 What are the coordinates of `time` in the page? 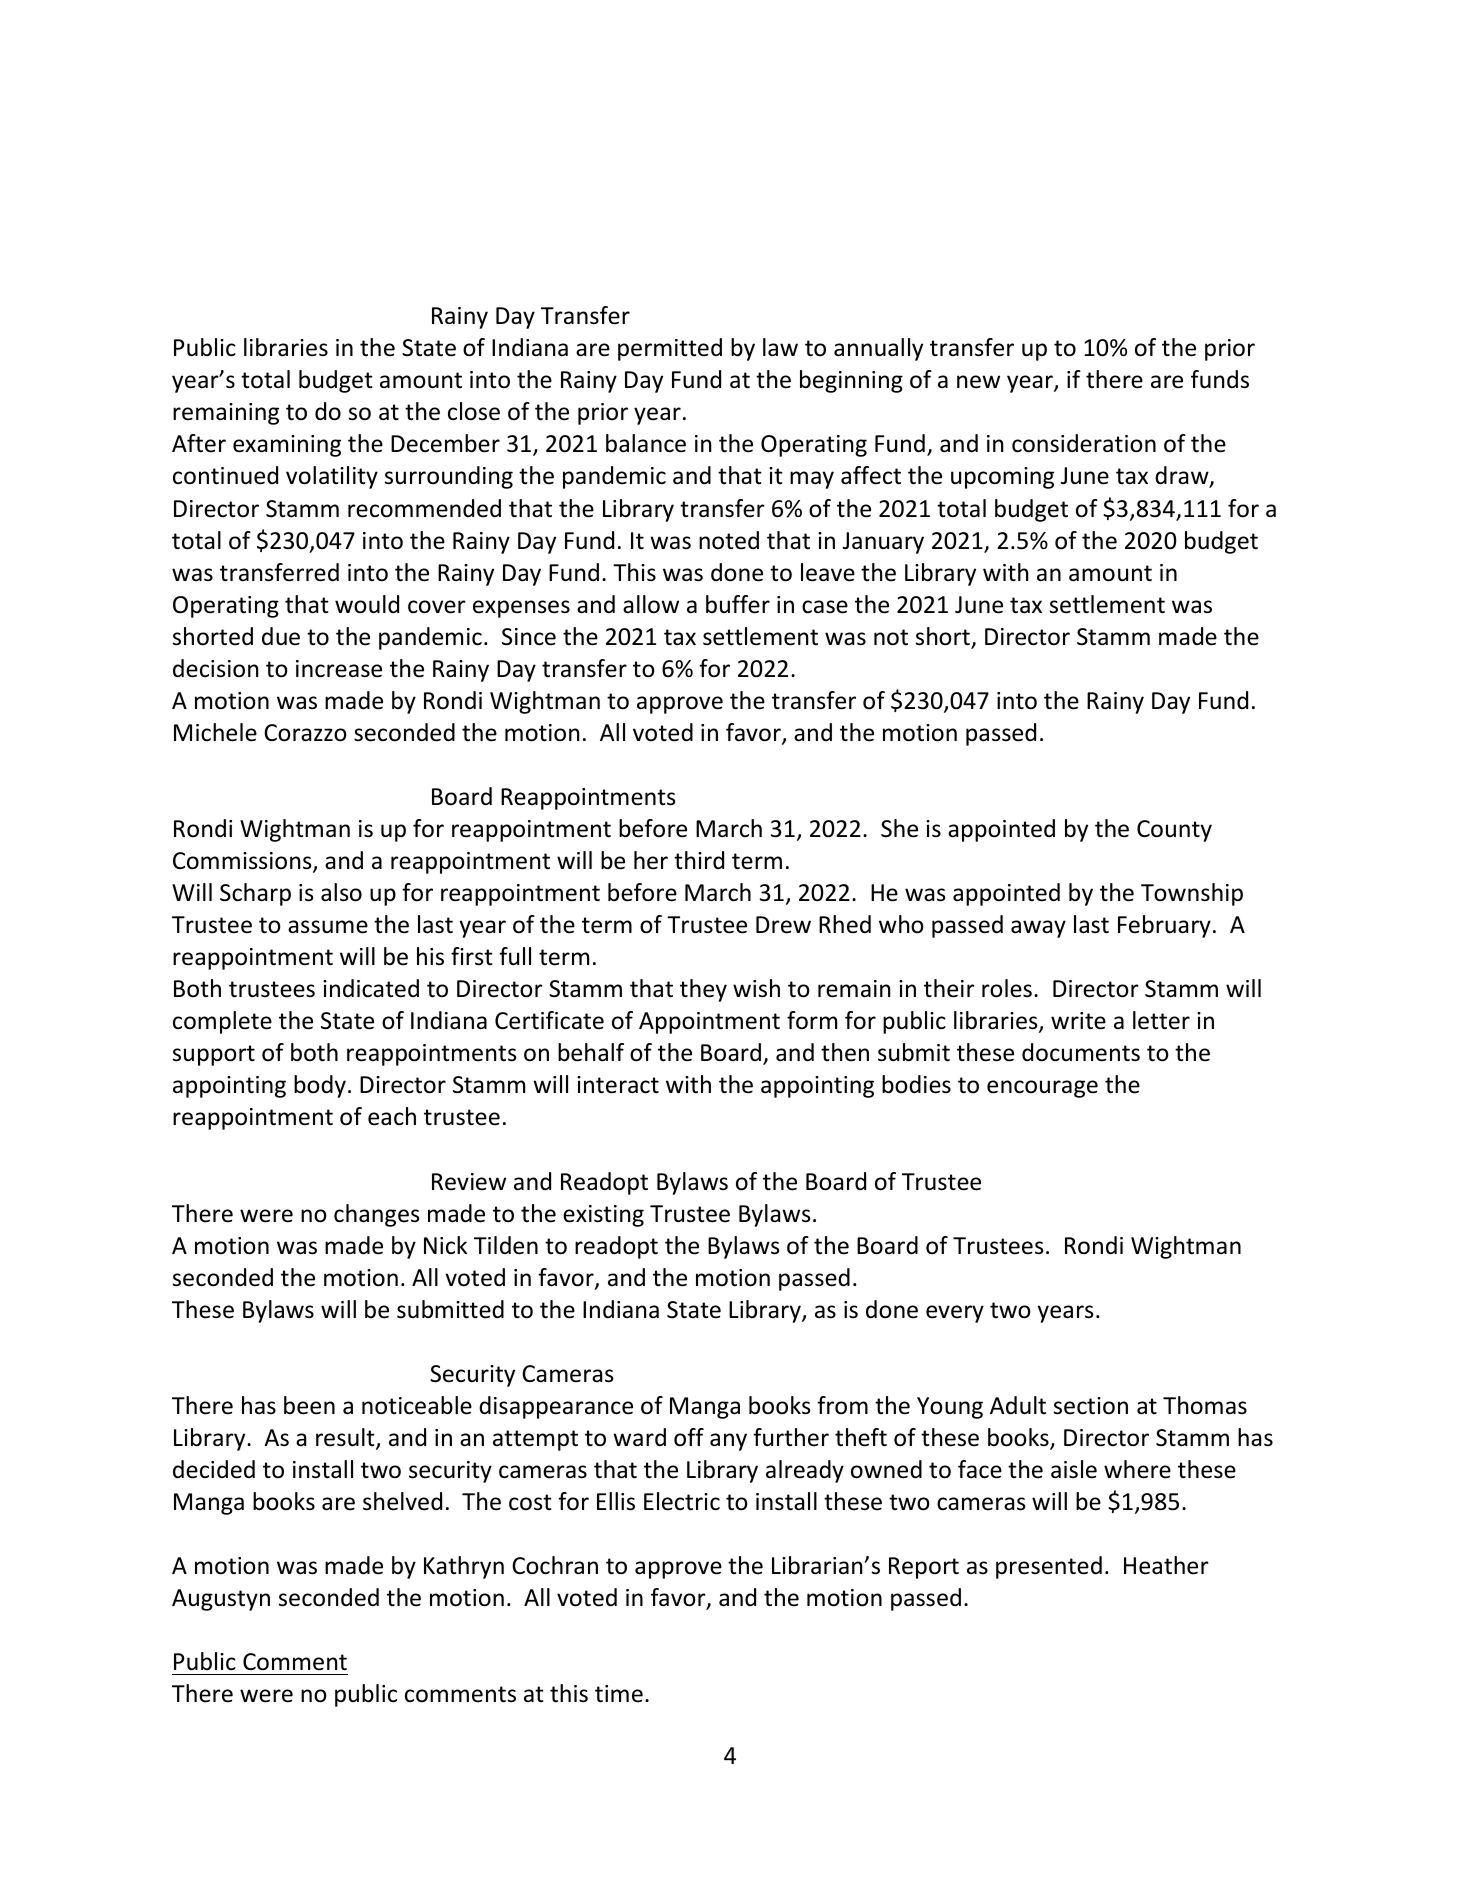 It's located at (619, 1694).
